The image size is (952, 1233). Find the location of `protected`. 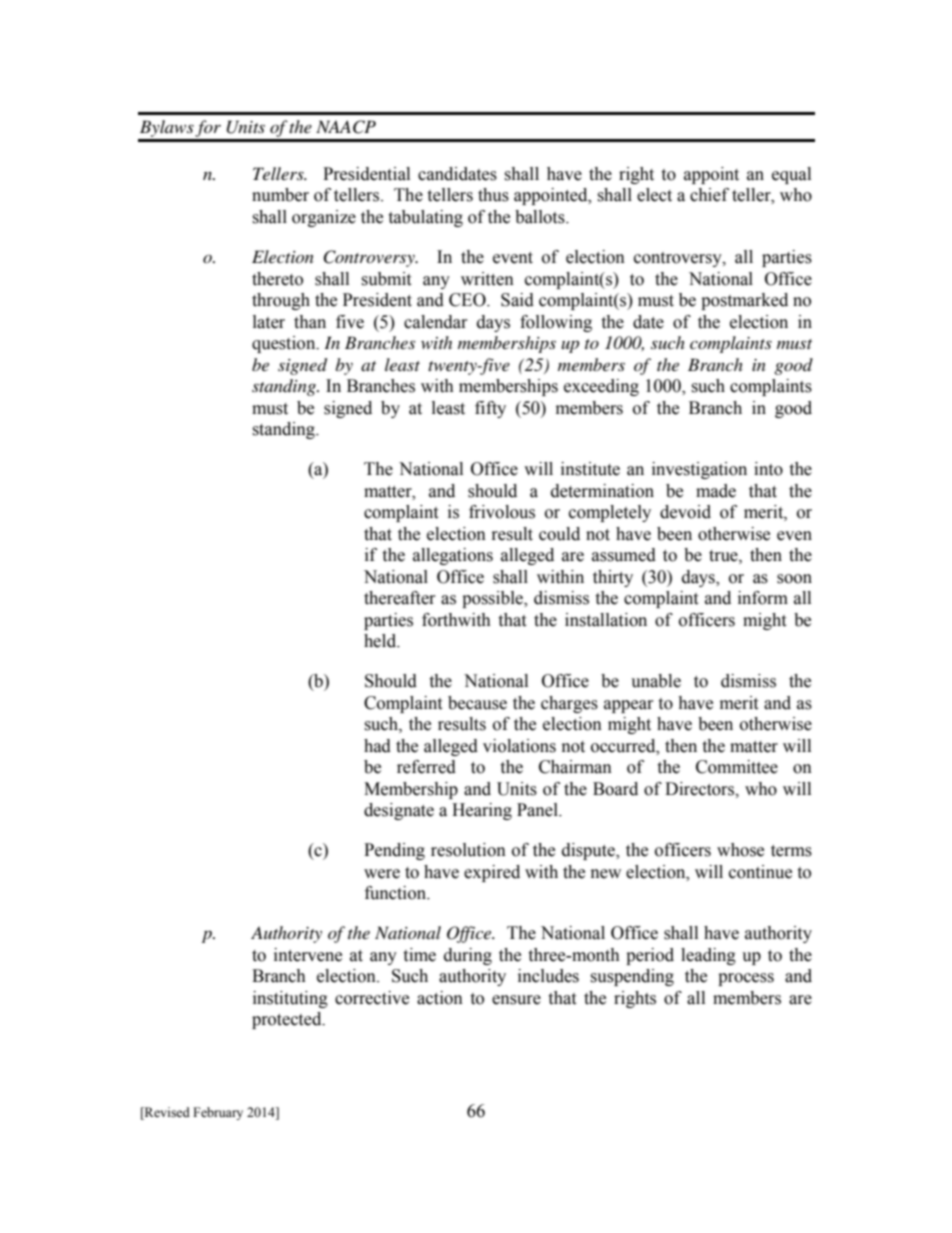

protected is located at coordinates (288, 1020).
